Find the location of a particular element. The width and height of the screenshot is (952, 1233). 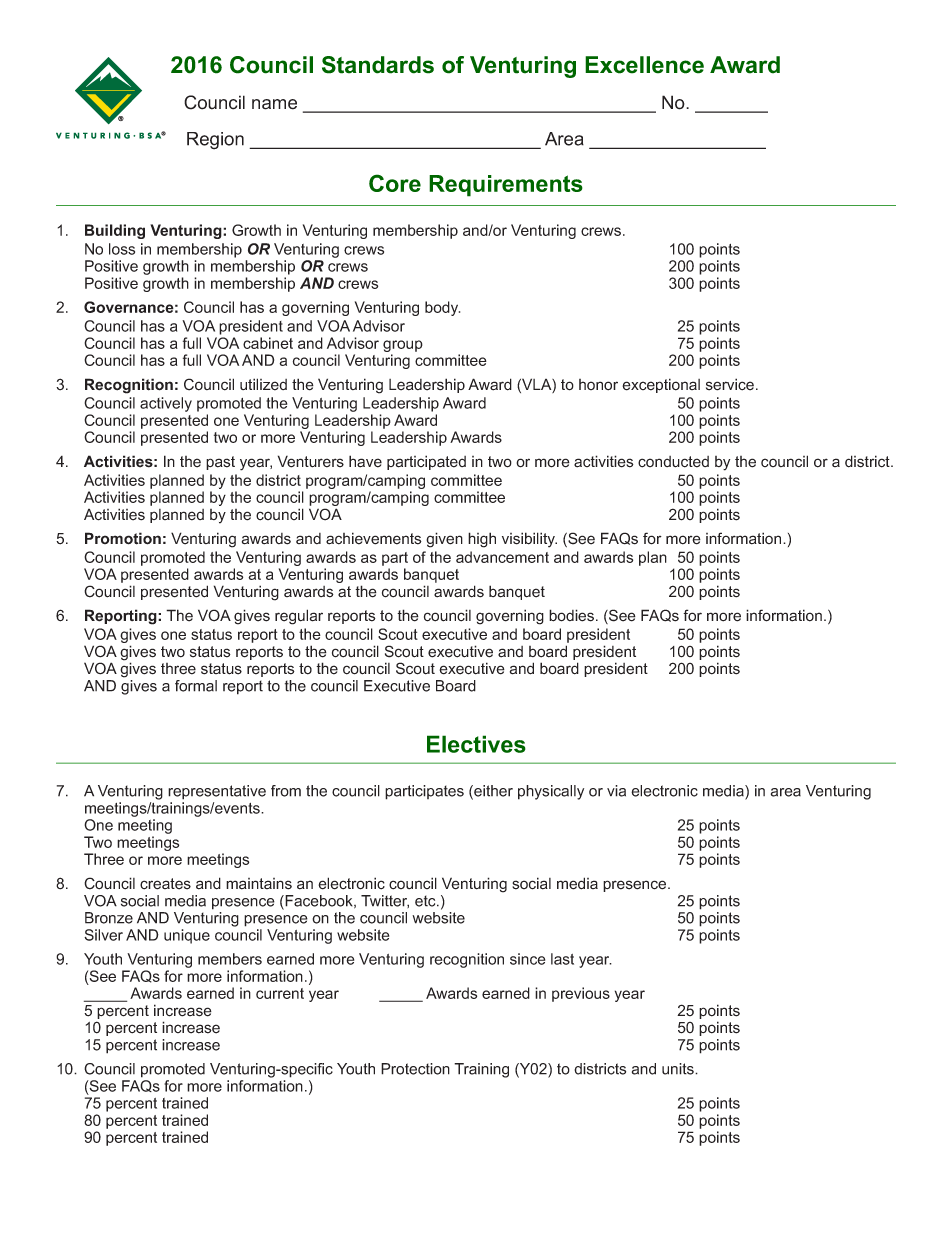

Standards is located at coordinates (378, 65).
